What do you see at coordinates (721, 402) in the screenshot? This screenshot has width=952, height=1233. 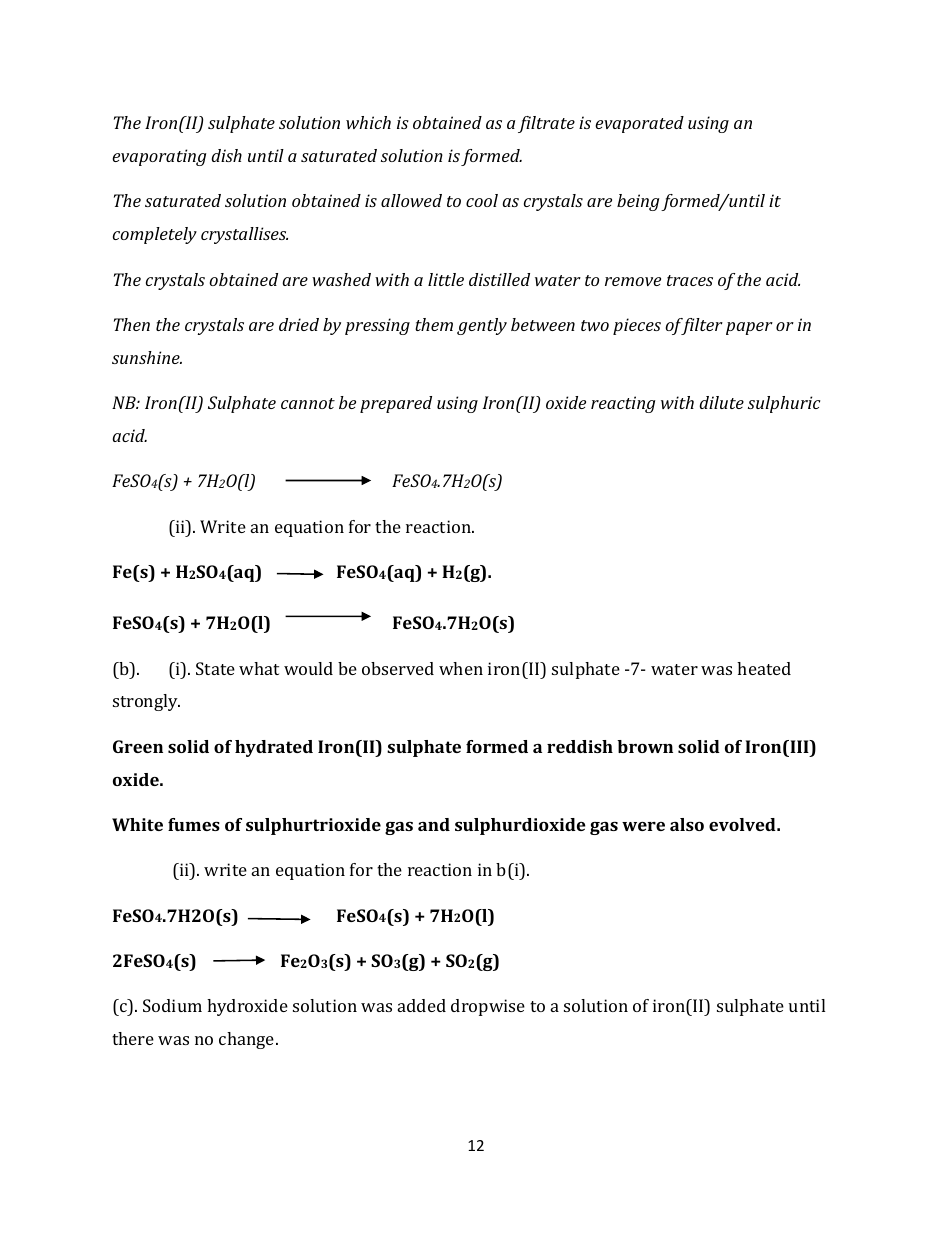 I see `dilute` at bounding box center [721, 402].
